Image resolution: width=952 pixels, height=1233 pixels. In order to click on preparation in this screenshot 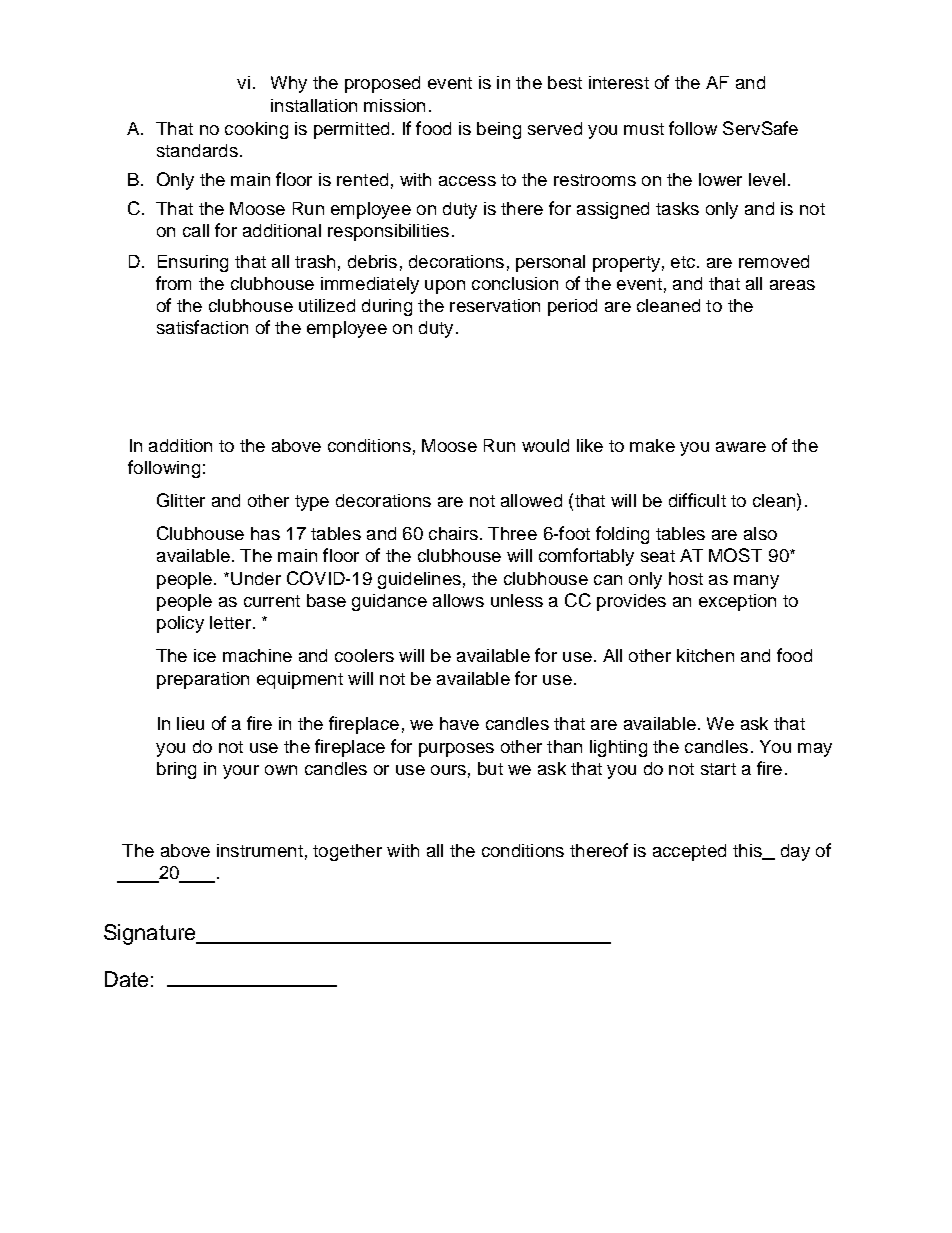, I will do `click(203, 680)`.
